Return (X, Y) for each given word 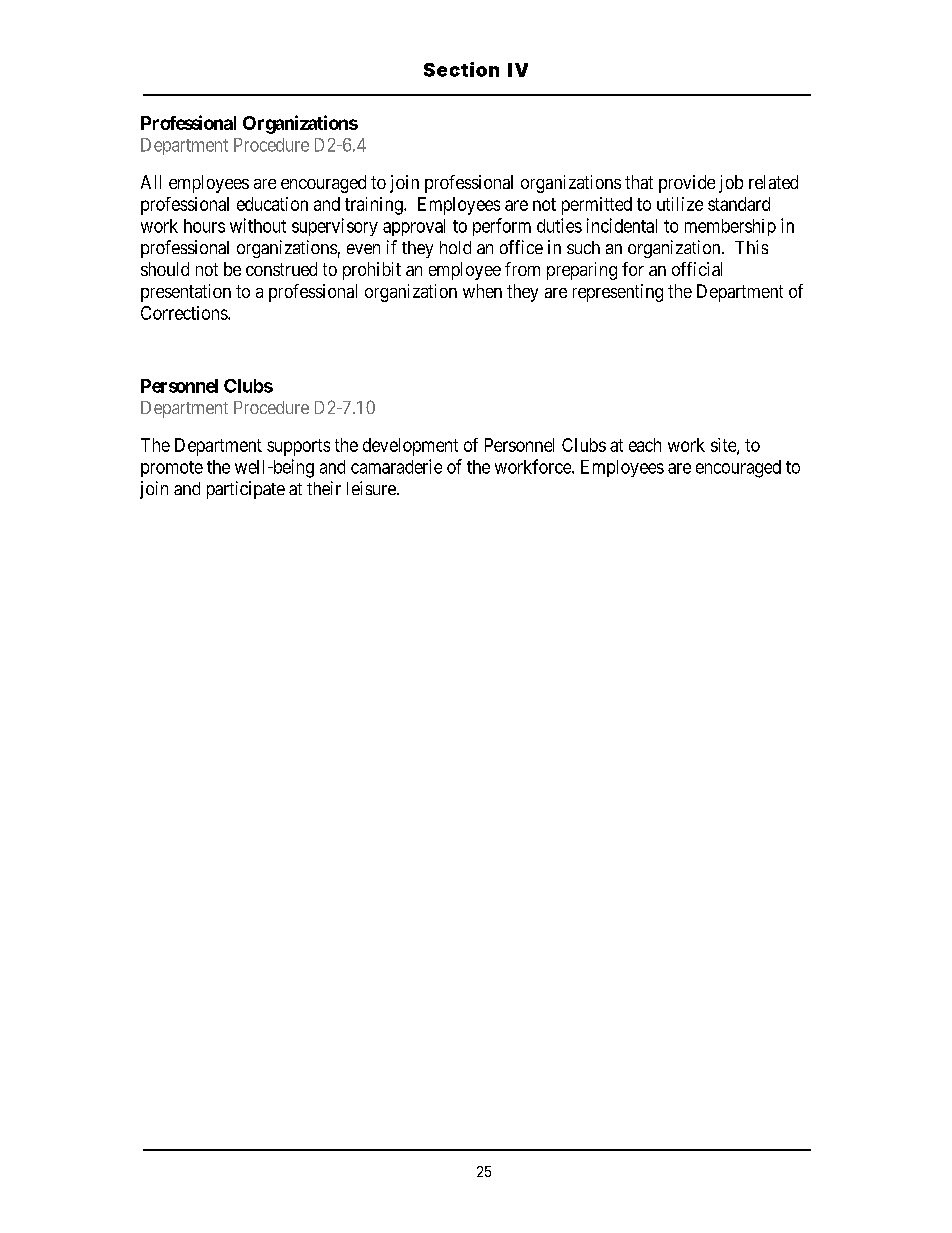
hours (204, 226)
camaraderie (396, 466)
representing (618, 293)
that (639, 182)
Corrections (185, 313)
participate (246, 490)
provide (687, 184)
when (482, 291)
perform (502, 227)
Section (461, 69)
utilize (680, 204)
